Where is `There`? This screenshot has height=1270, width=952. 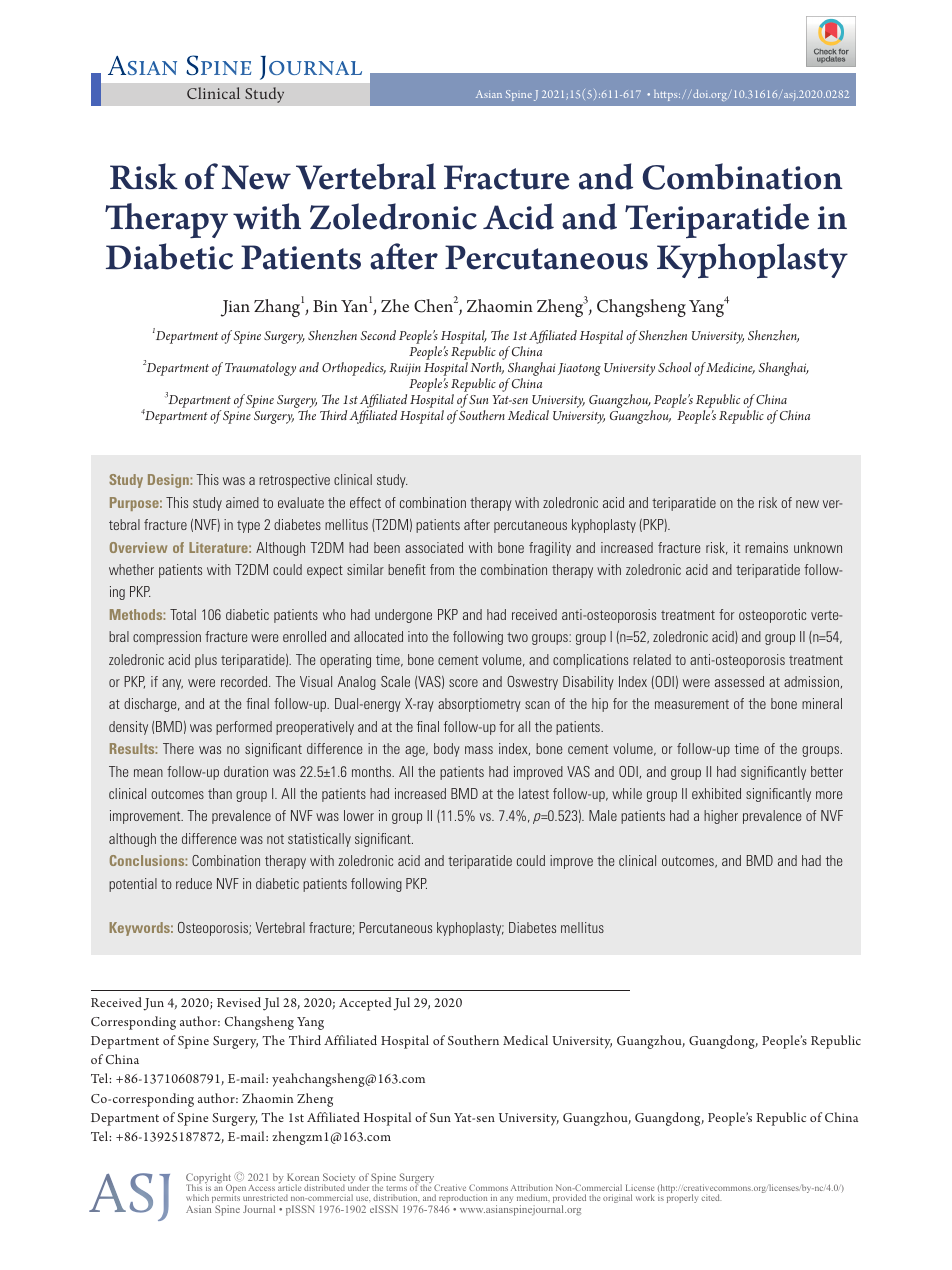 There is located at coordinates (178, 748).
